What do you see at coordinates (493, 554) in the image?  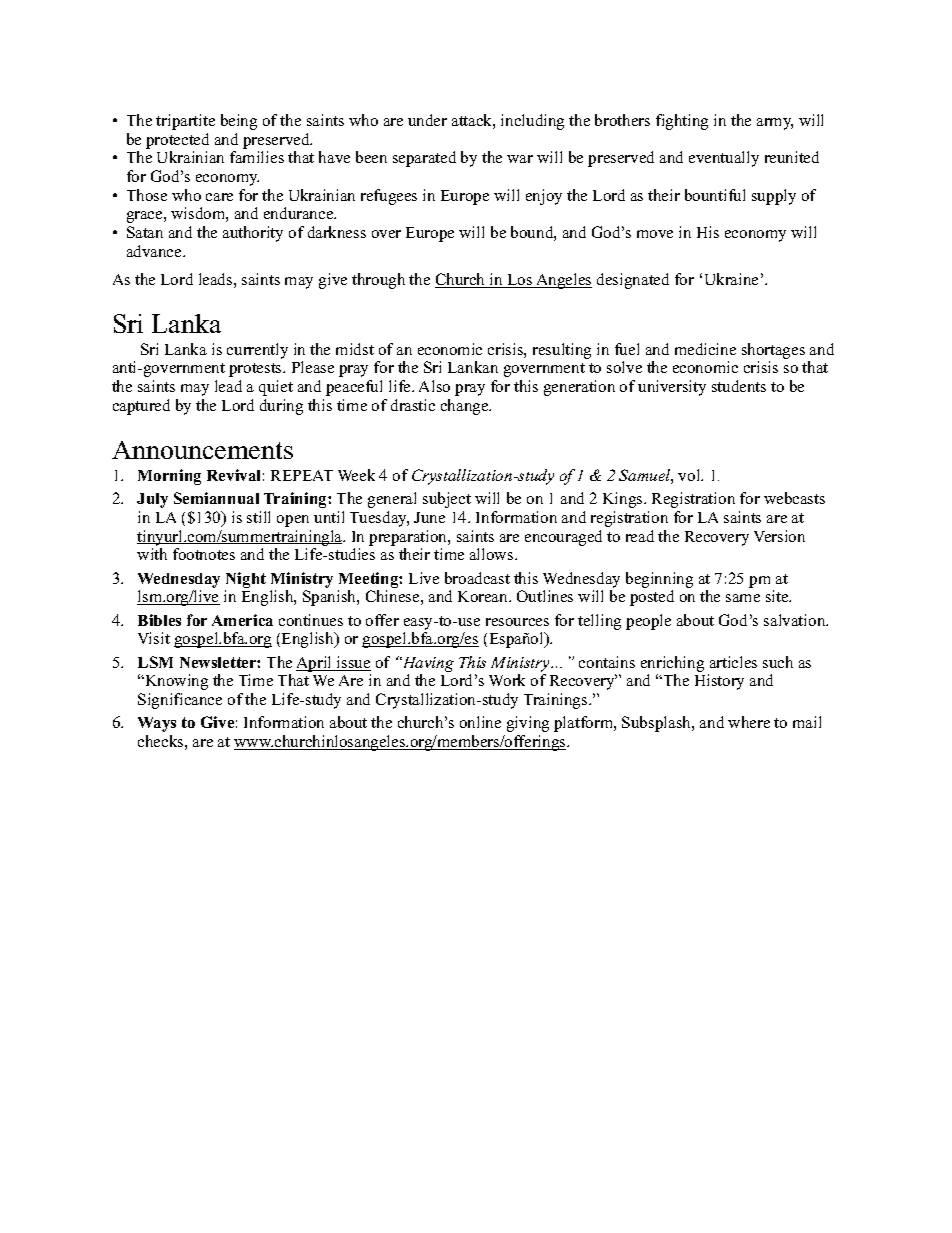 I see `allows` at bounding box center [493, 554].
